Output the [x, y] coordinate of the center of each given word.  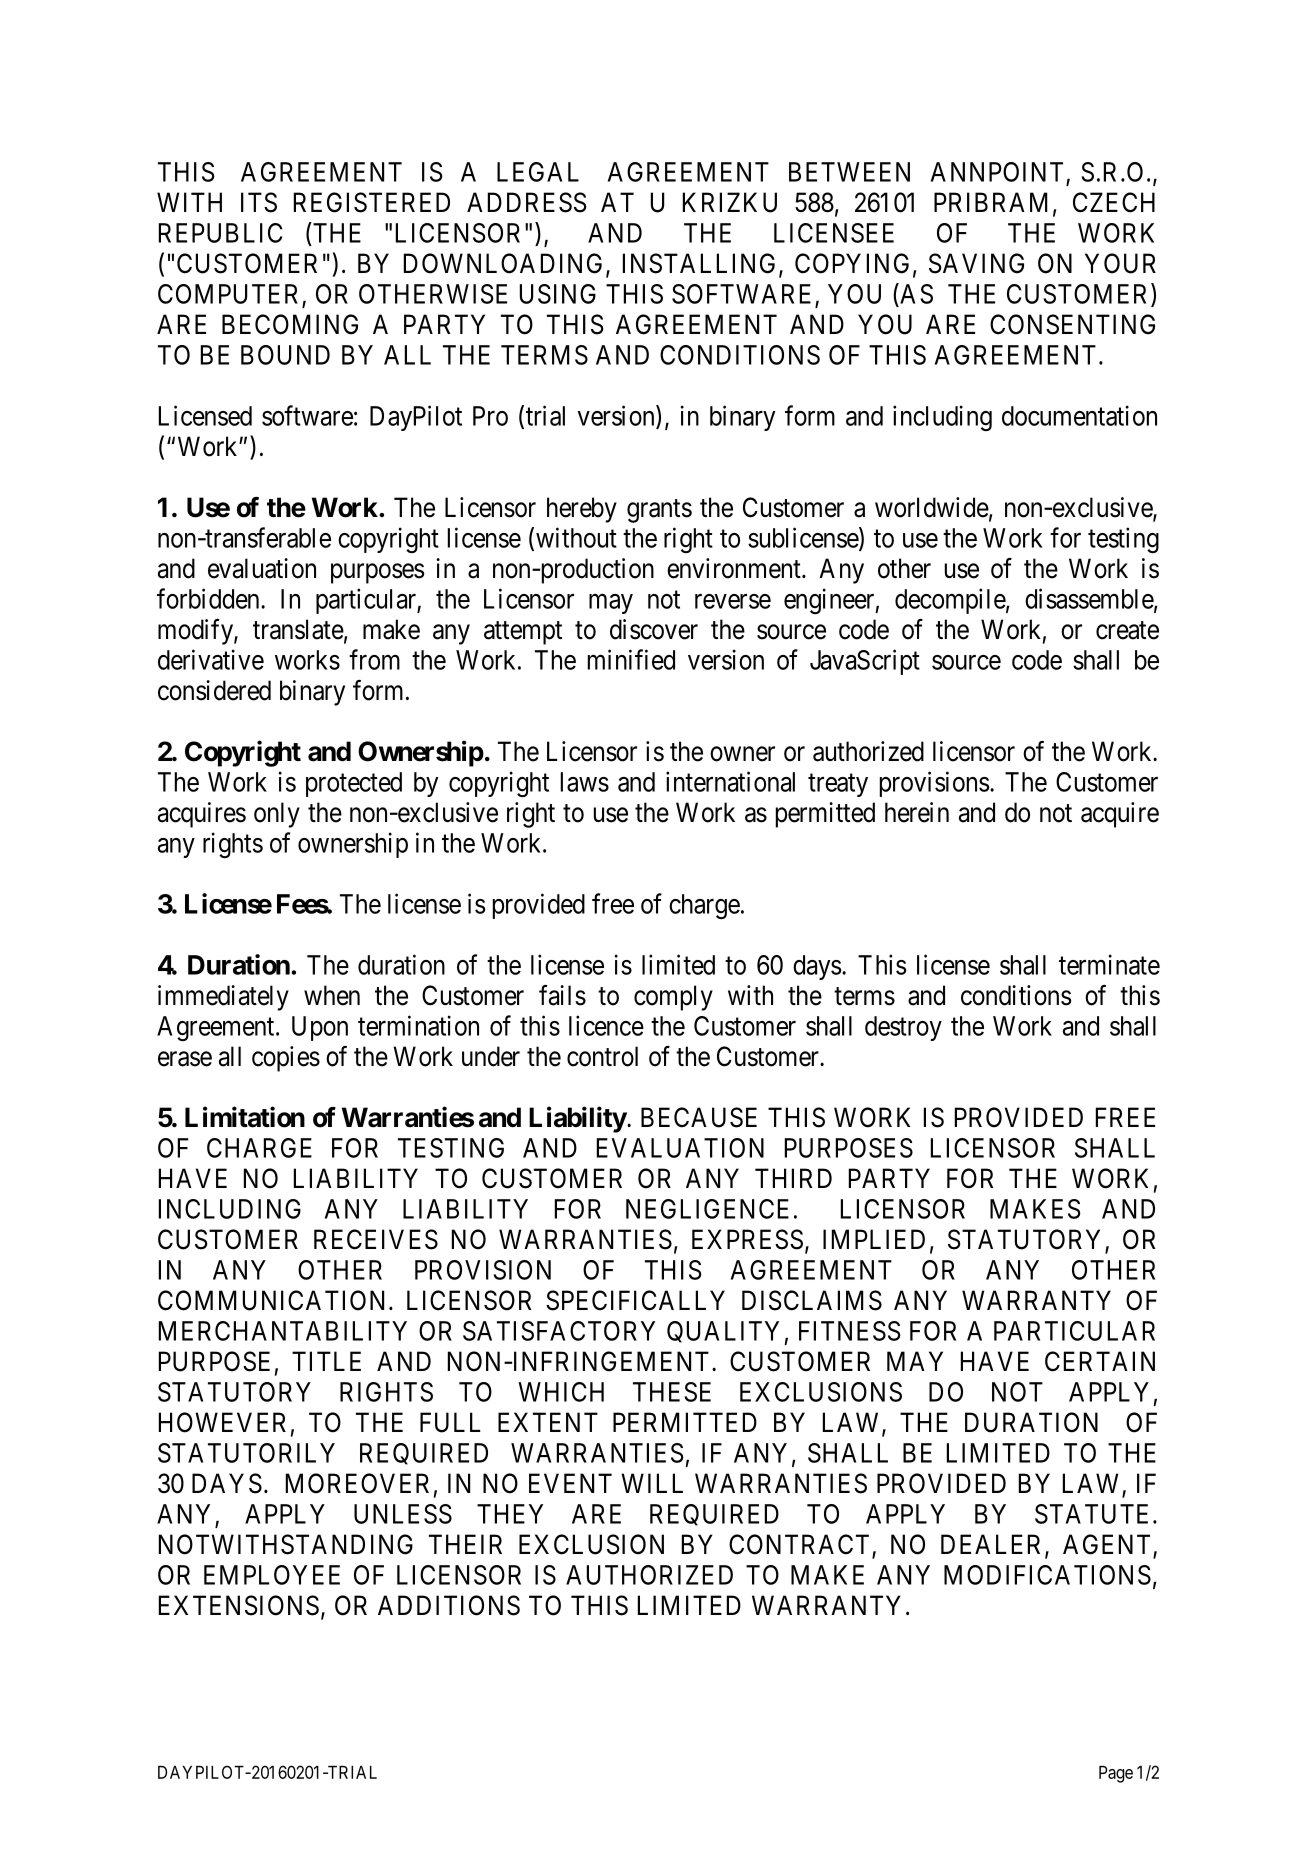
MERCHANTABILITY [283, 1331]
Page [1116, 1774]
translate [298, 629]
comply [673, 998]
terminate [1109, 964]
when [332, 995]
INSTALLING [701, 264]
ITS [259, 202]
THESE [672, 1392]
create [1127, 630]
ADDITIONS [449, 1605]
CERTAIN [1100, 1361]
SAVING [976, 263]
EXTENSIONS [239, 1605]
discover [654, 629]
